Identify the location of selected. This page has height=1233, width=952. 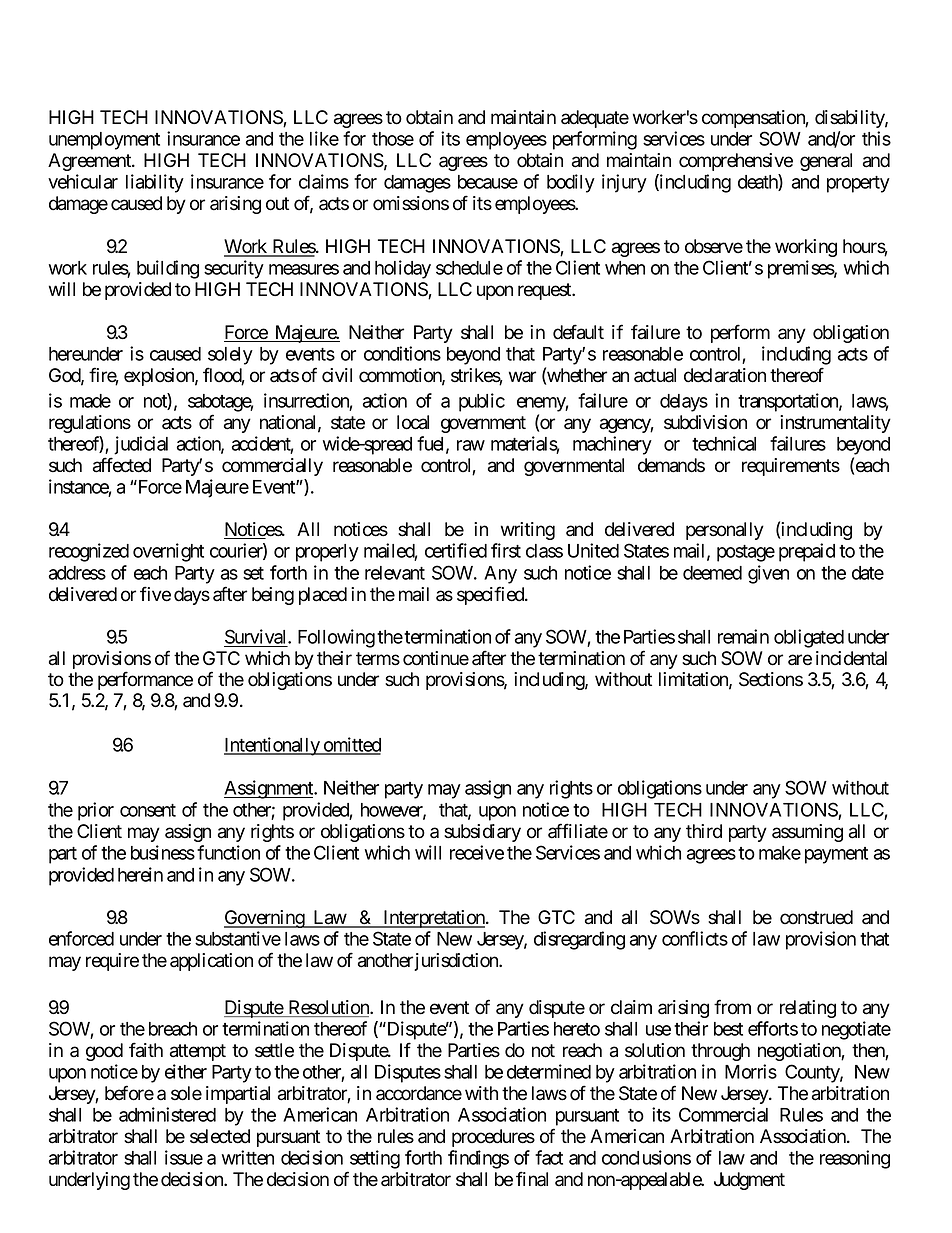
(220, 1136).
